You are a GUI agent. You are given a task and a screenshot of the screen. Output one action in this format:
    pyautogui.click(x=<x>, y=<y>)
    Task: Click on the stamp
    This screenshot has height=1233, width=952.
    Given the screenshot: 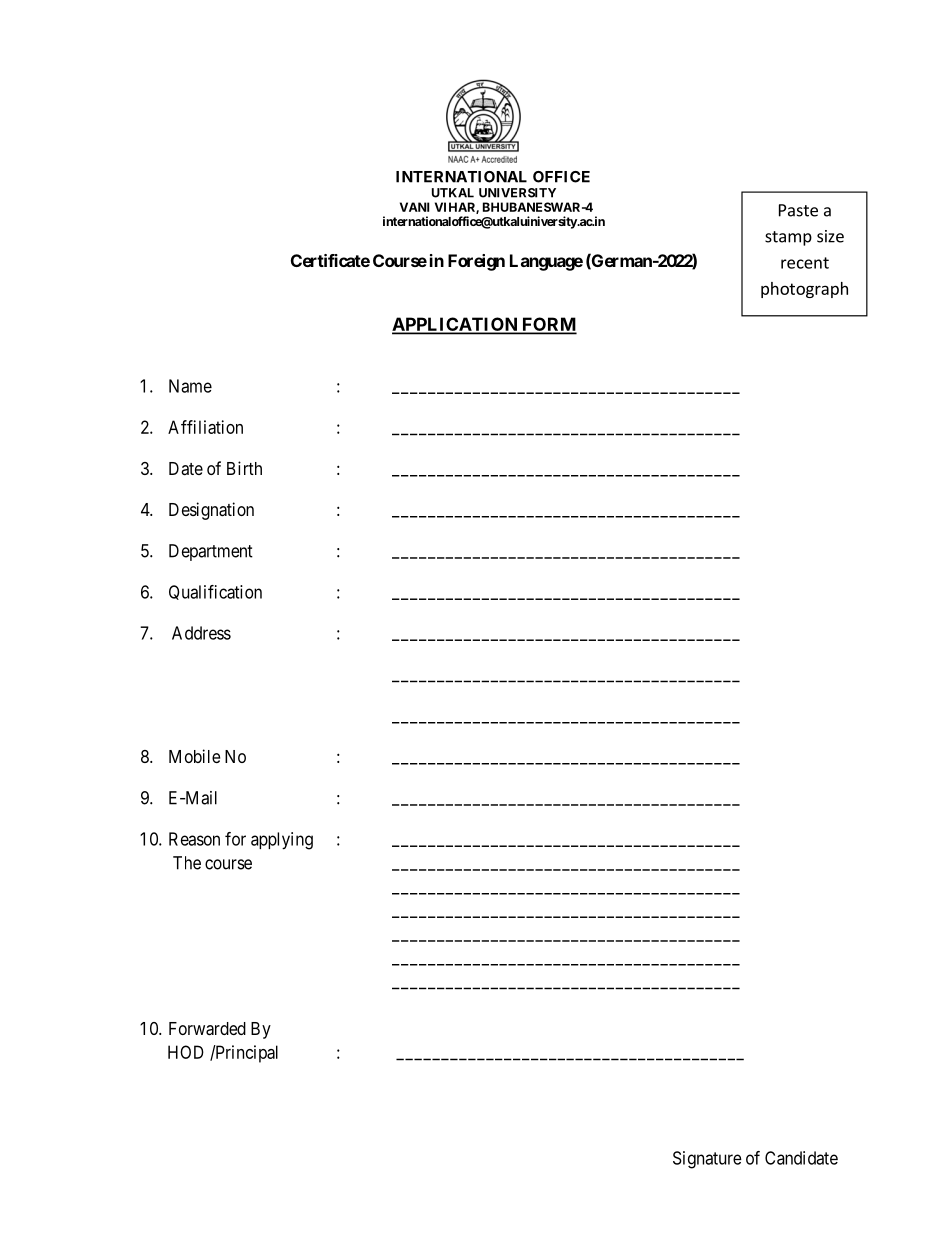 What is the action you would take?
    pyautogui.click(x=788, y=238)
